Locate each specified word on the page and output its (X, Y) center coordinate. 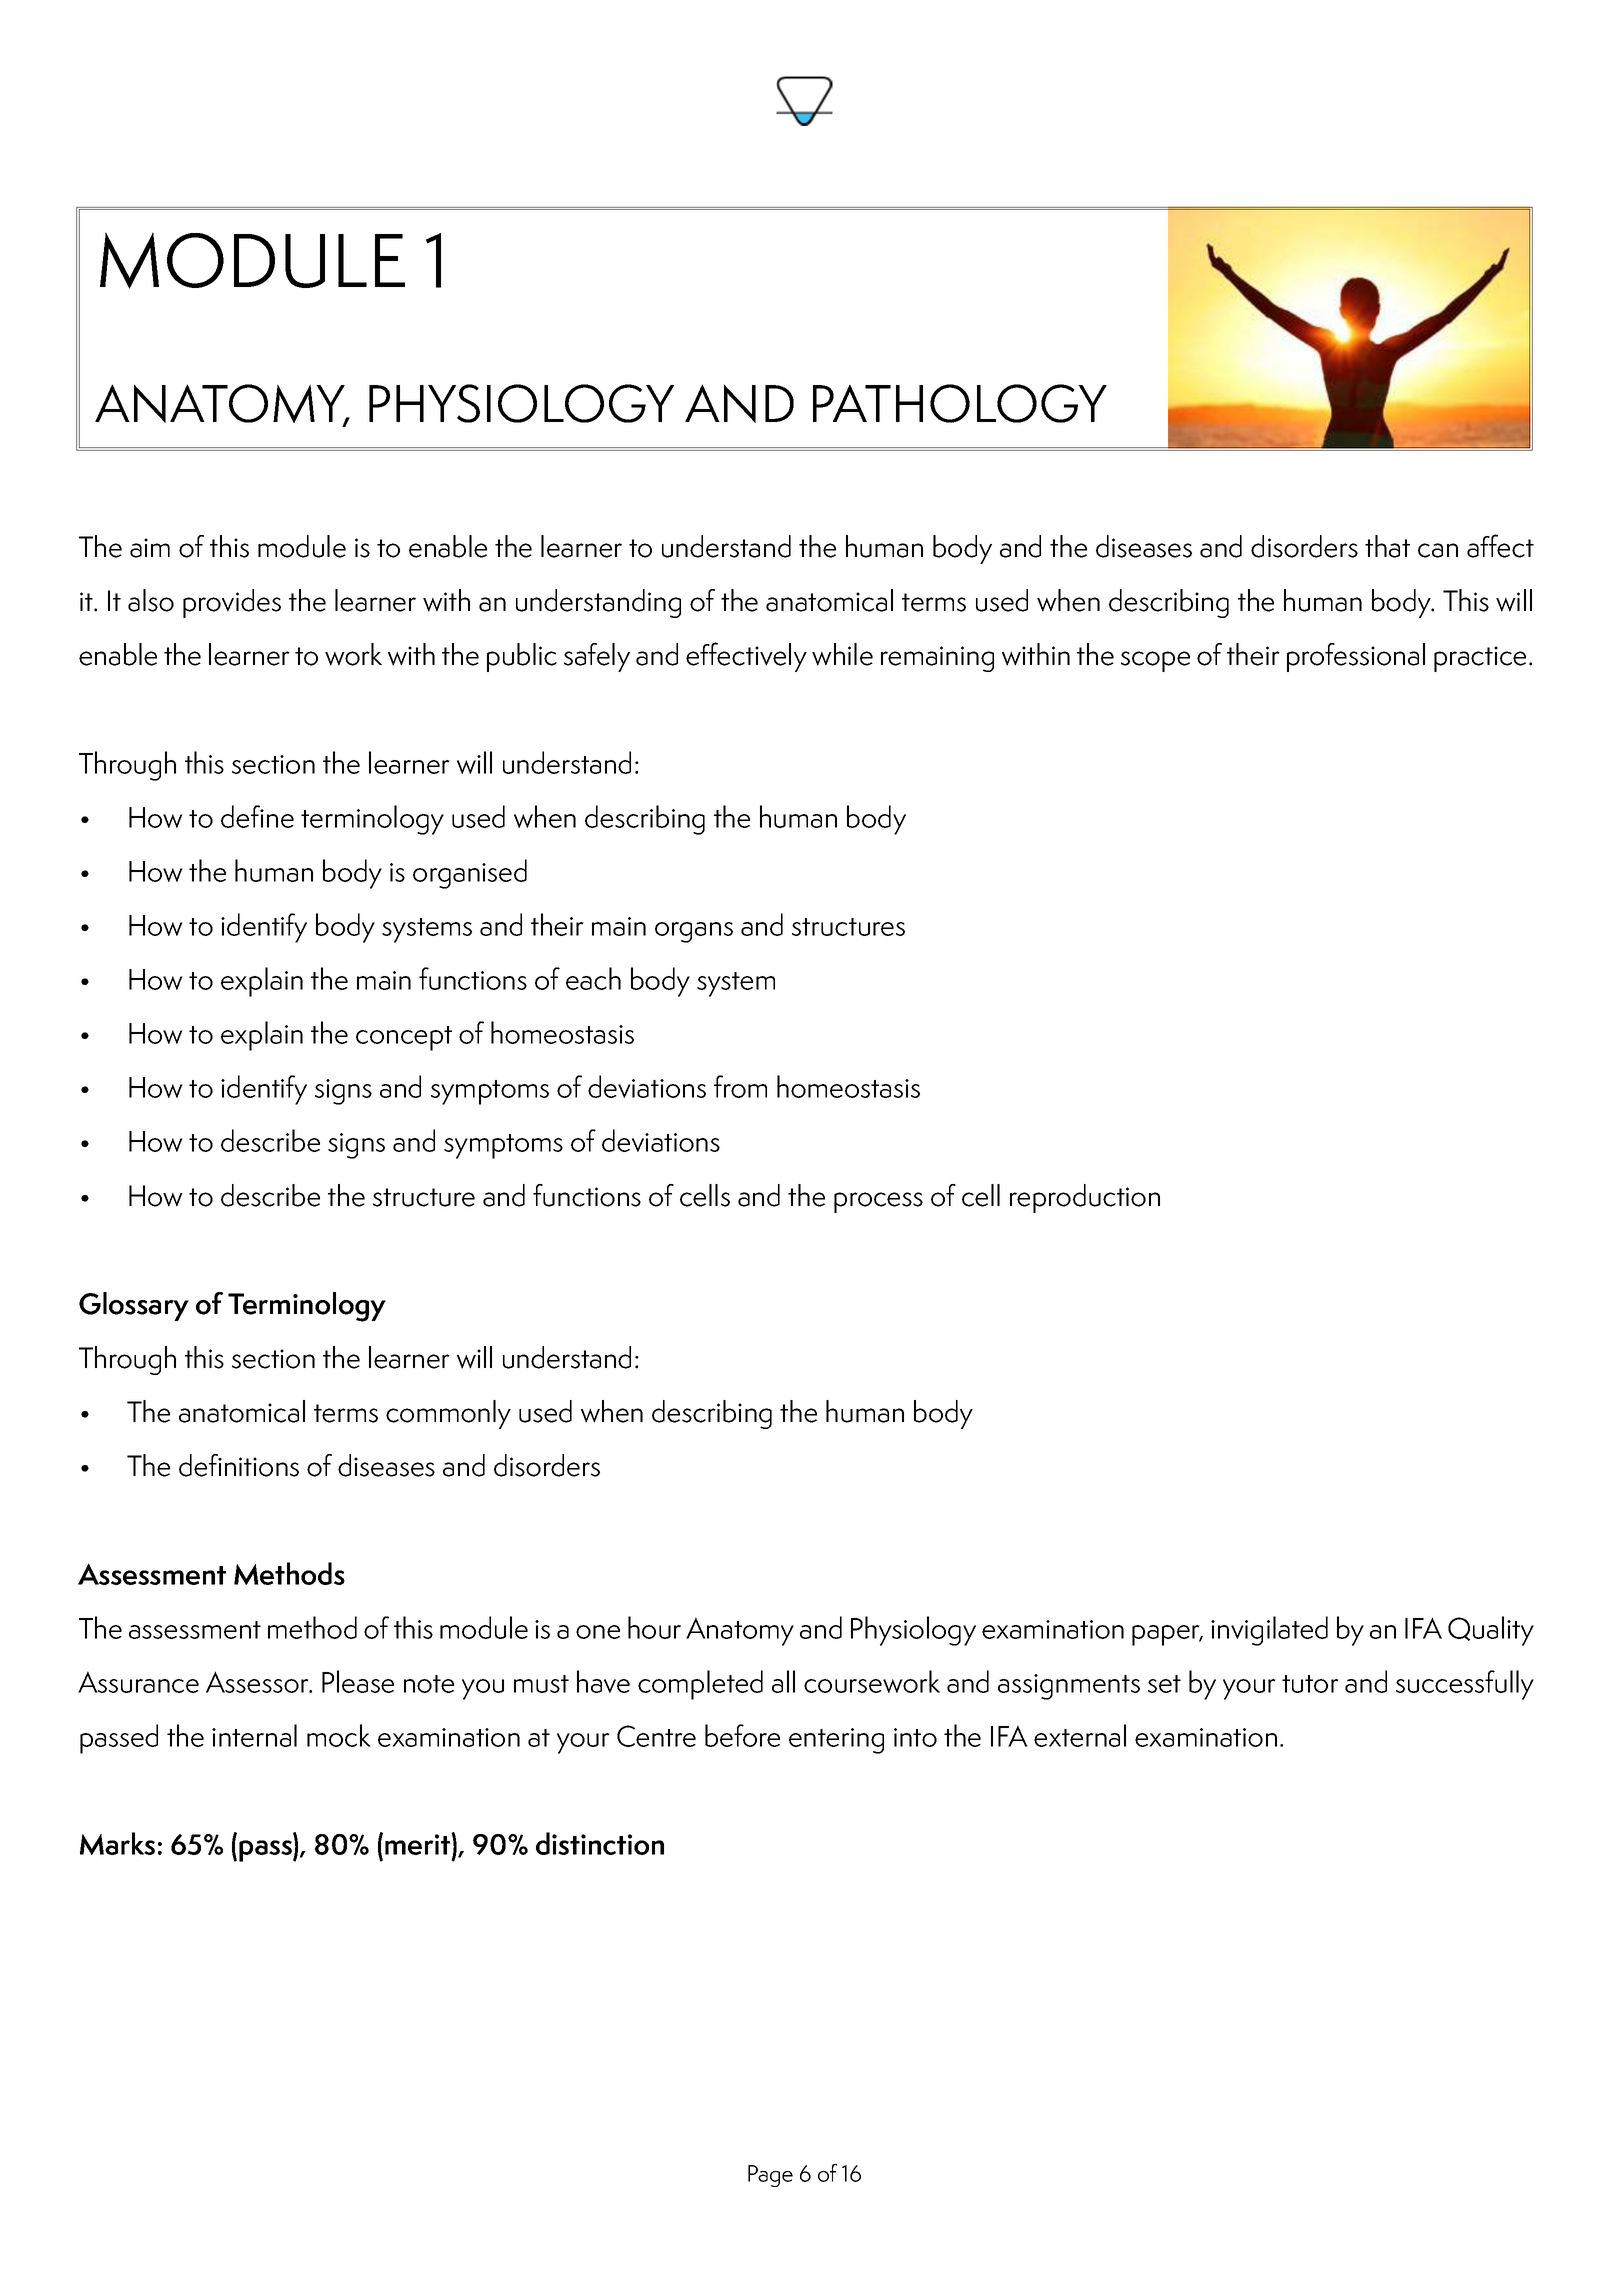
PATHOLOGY (960, 403)
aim (150, 548)
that (1387, 546)
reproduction (1085, 1198)
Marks (117, 1843)
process (878, 1202)
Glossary (134, 1306)
